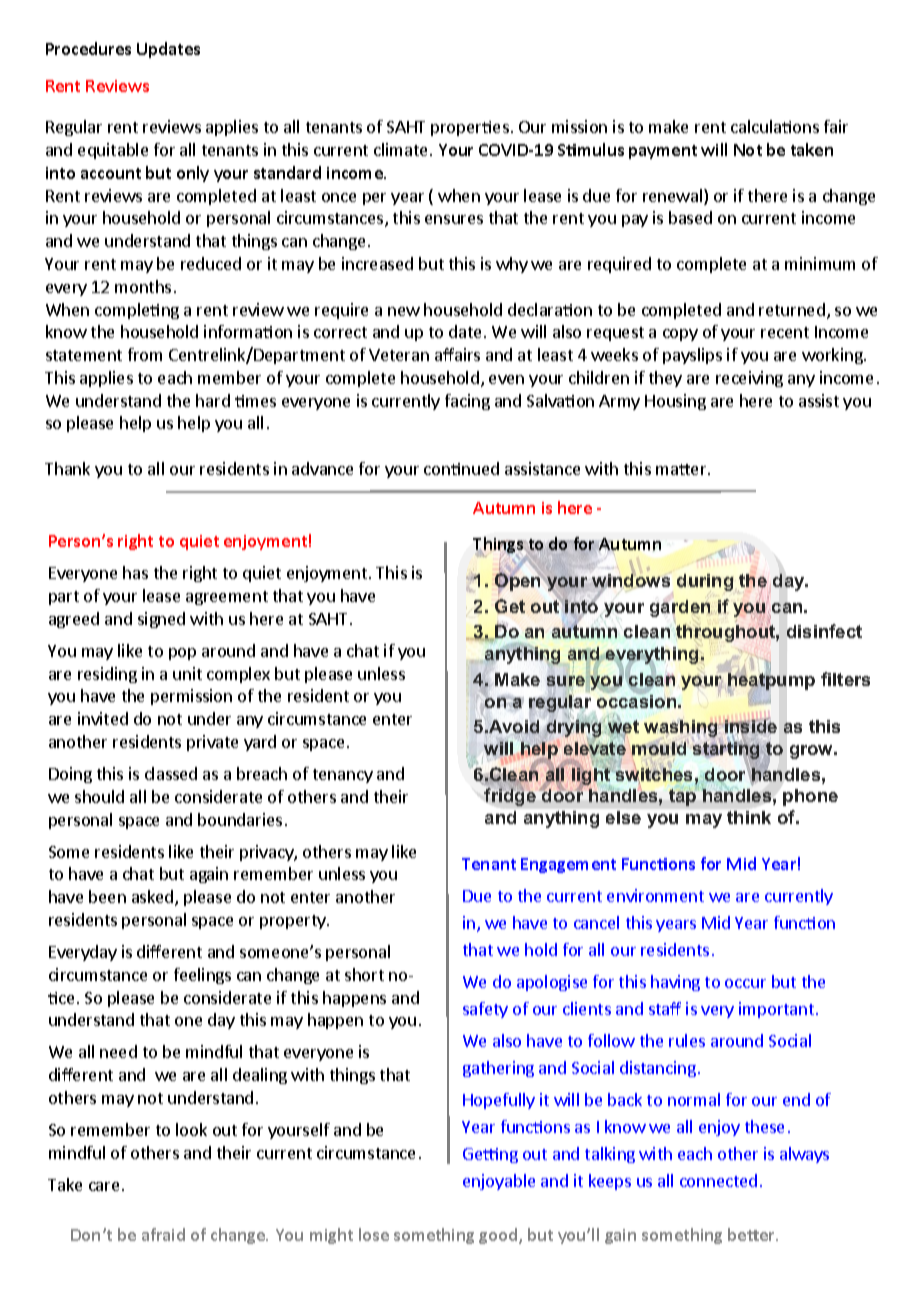 The image size is (924, 1308). I want to click on calculations, so click(775, 126).
